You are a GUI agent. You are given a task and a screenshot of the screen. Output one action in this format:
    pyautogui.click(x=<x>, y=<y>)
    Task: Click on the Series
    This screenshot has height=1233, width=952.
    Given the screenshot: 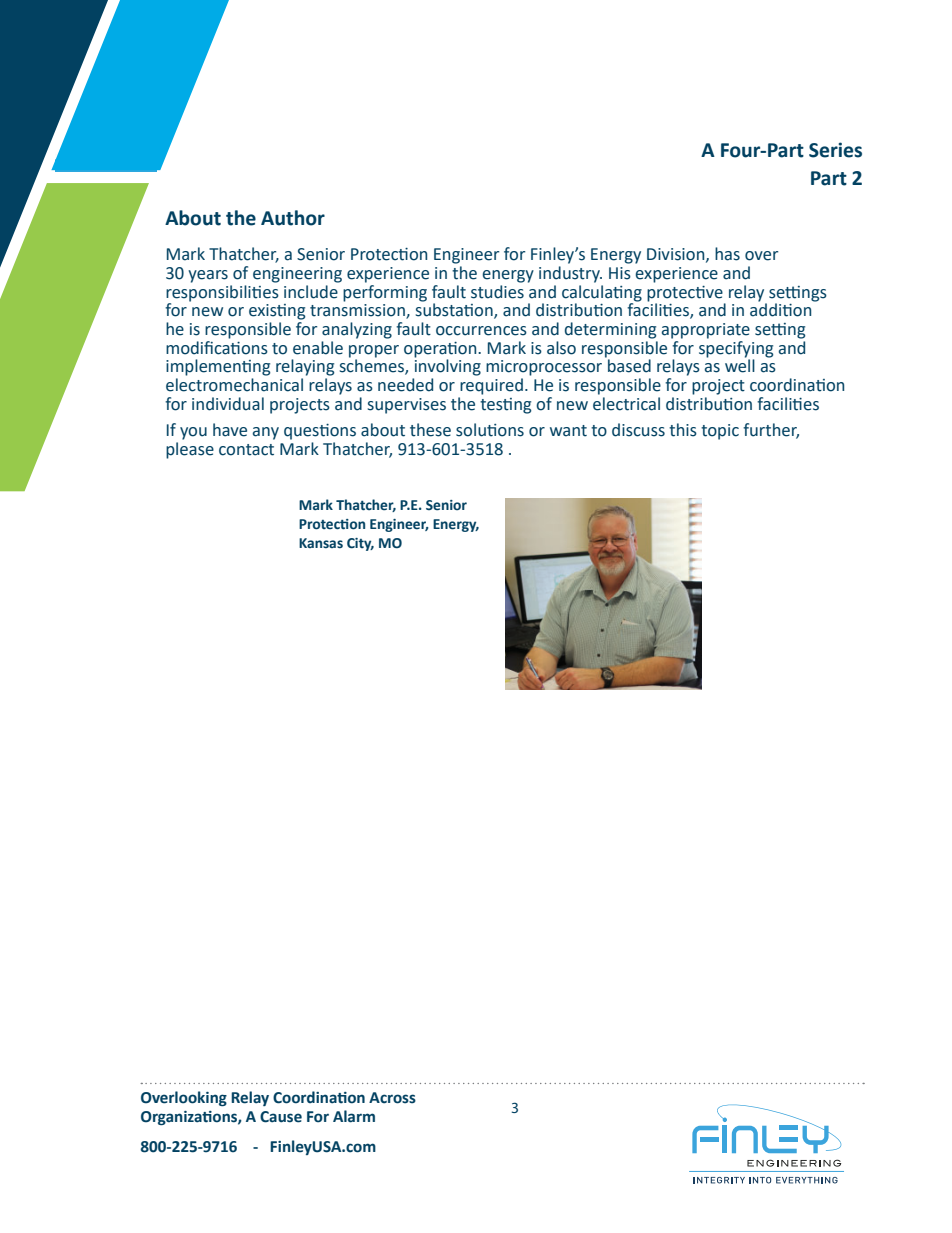 What is the action you would take?
    pyautogui.click(x=835, y=150)
